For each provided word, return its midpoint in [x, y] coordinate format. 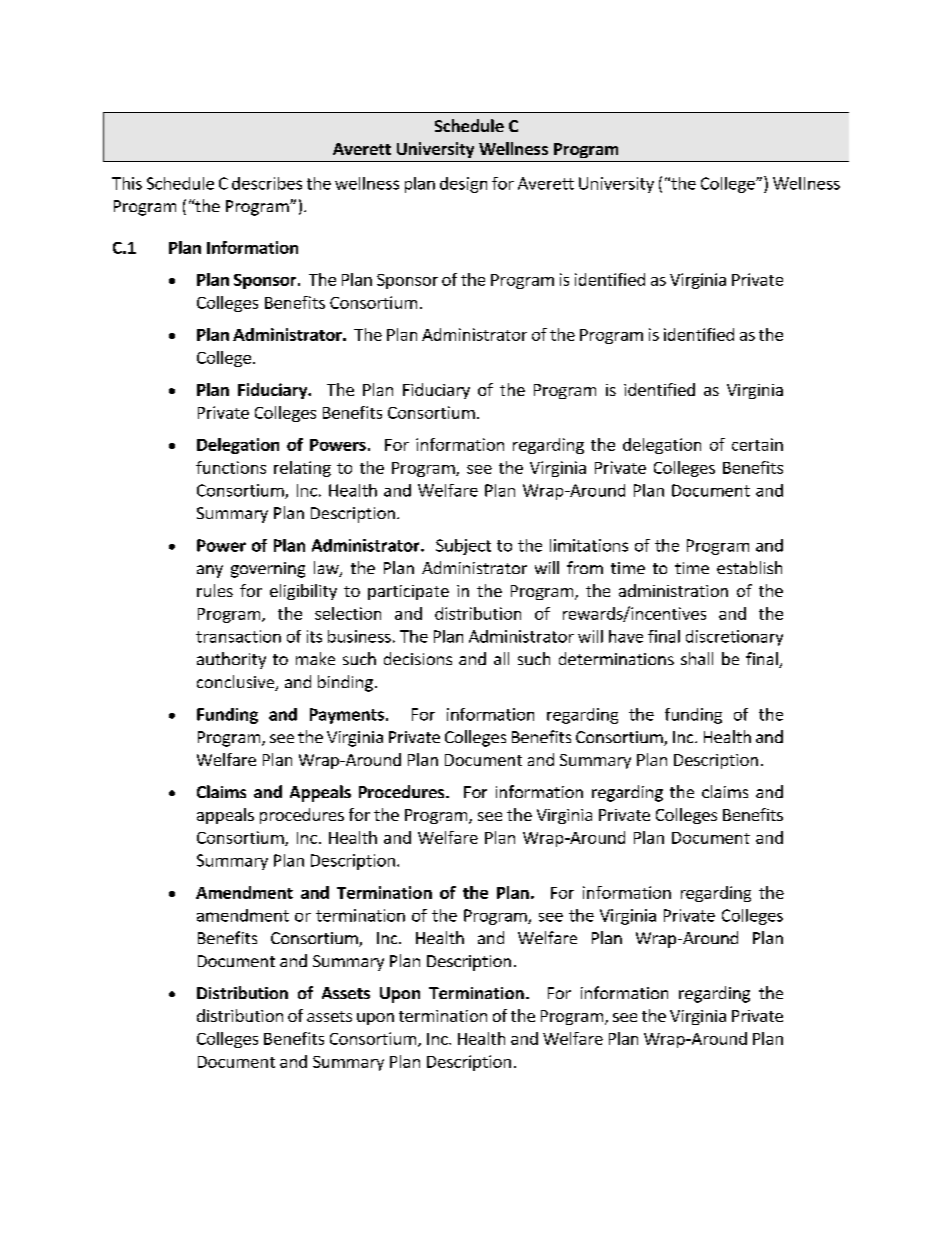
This [127, 183]
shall [697, 658]
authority [231, 660]
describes [267, 183]
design [463, 185]
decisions [418, 658]
